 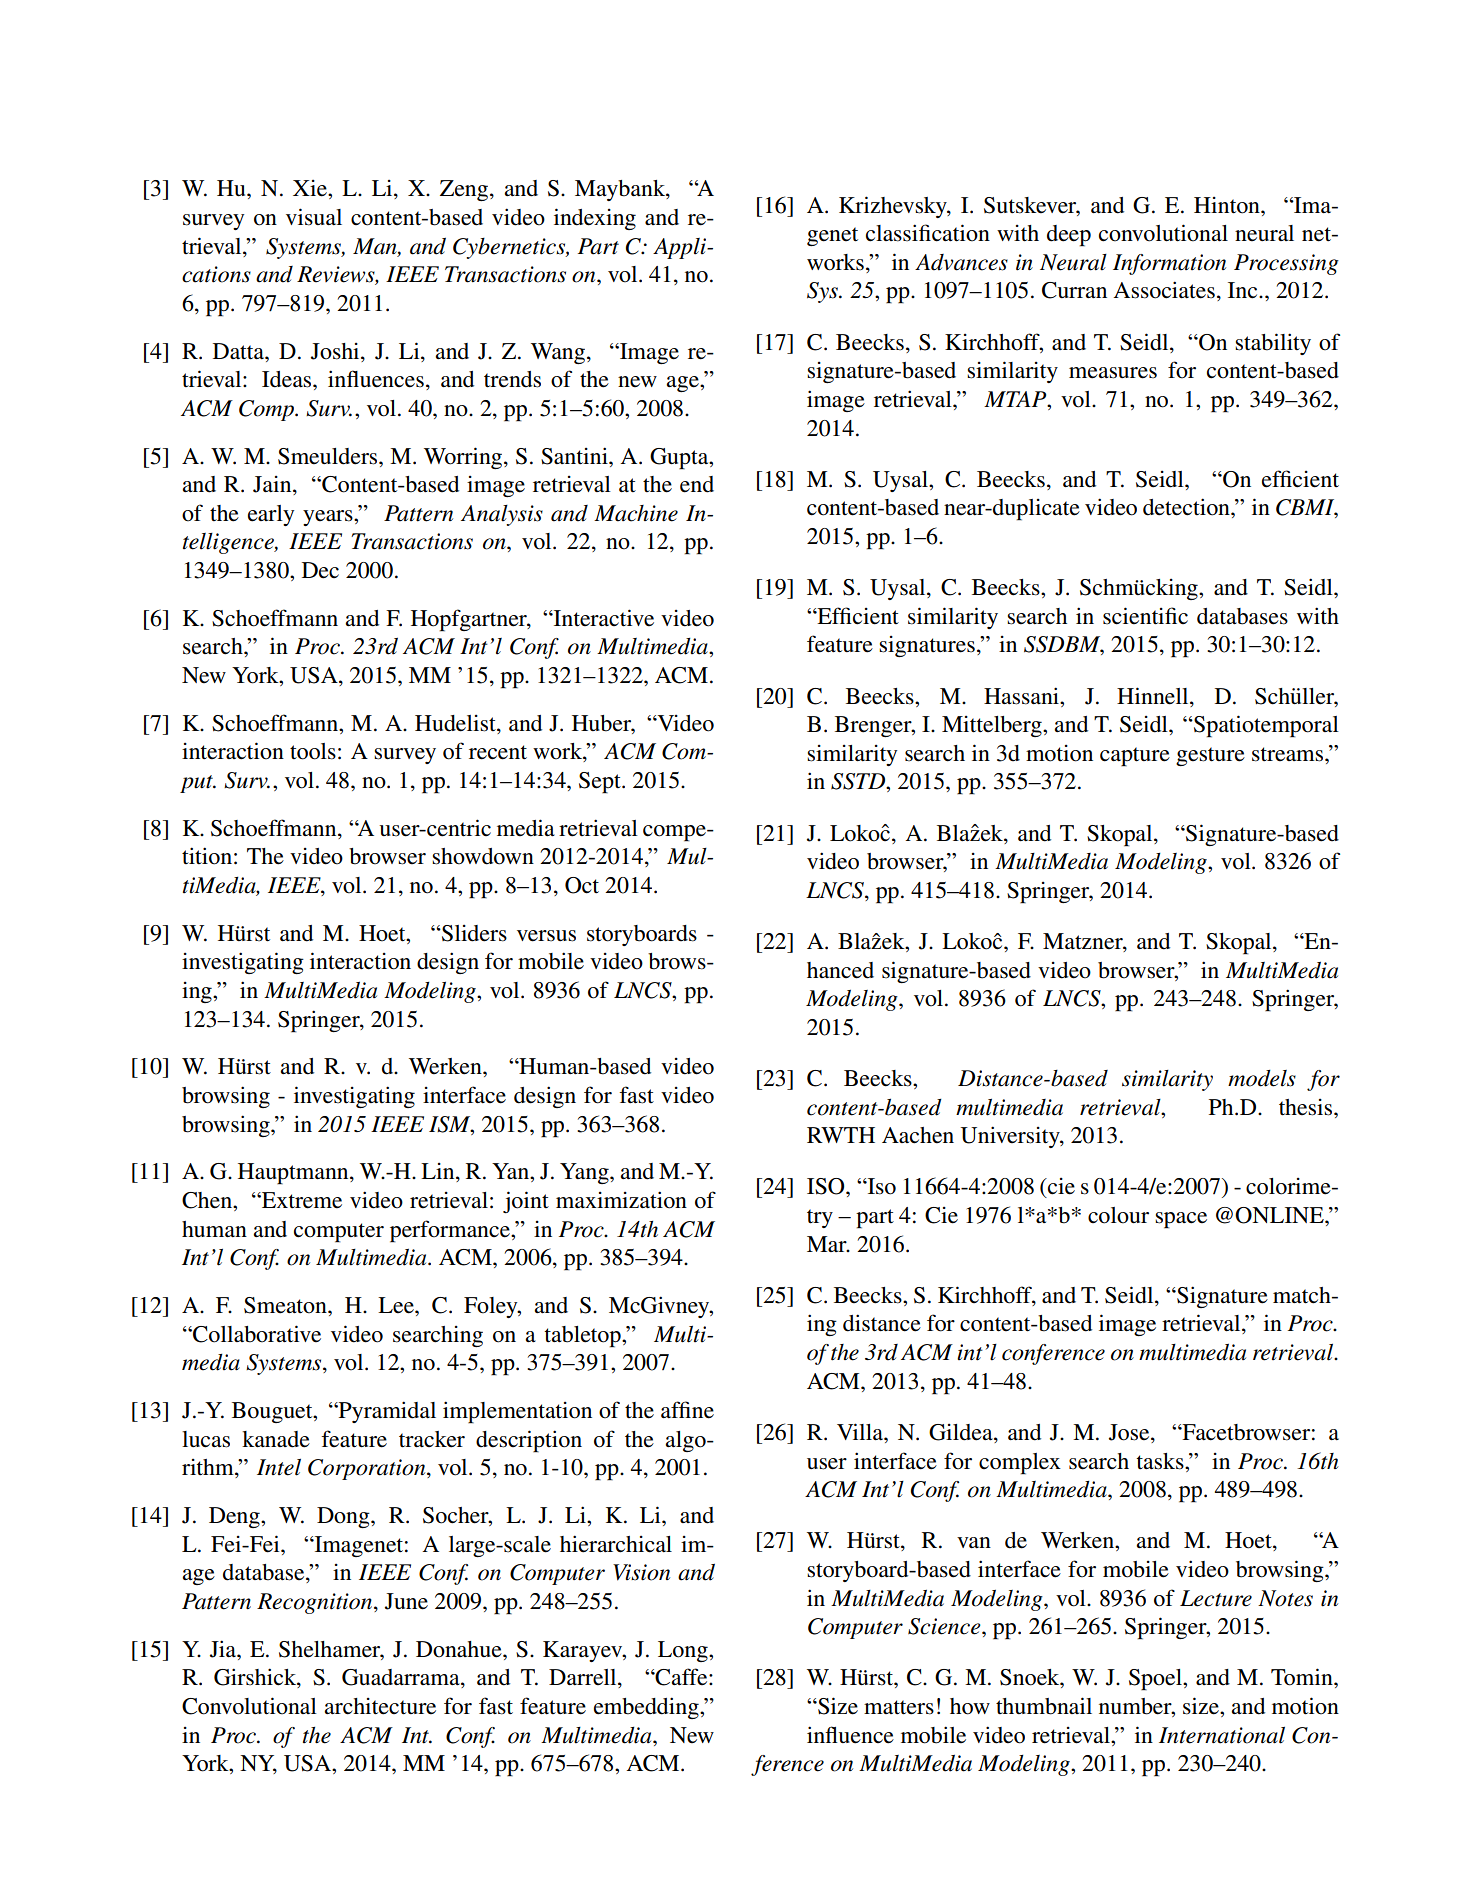 I want to click on tools, so click(x=313, y=751).
